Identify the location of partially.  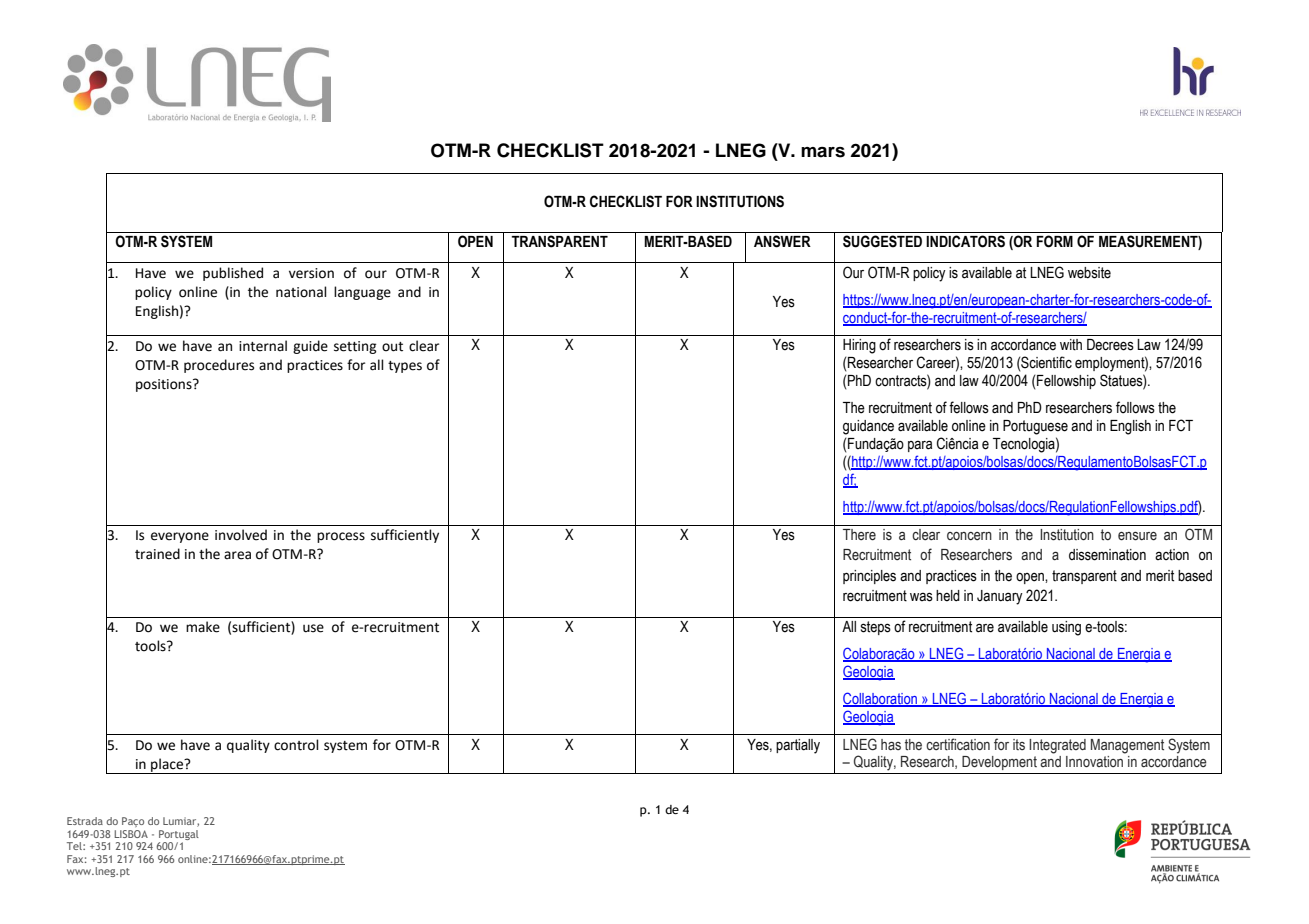
(798, 746).
